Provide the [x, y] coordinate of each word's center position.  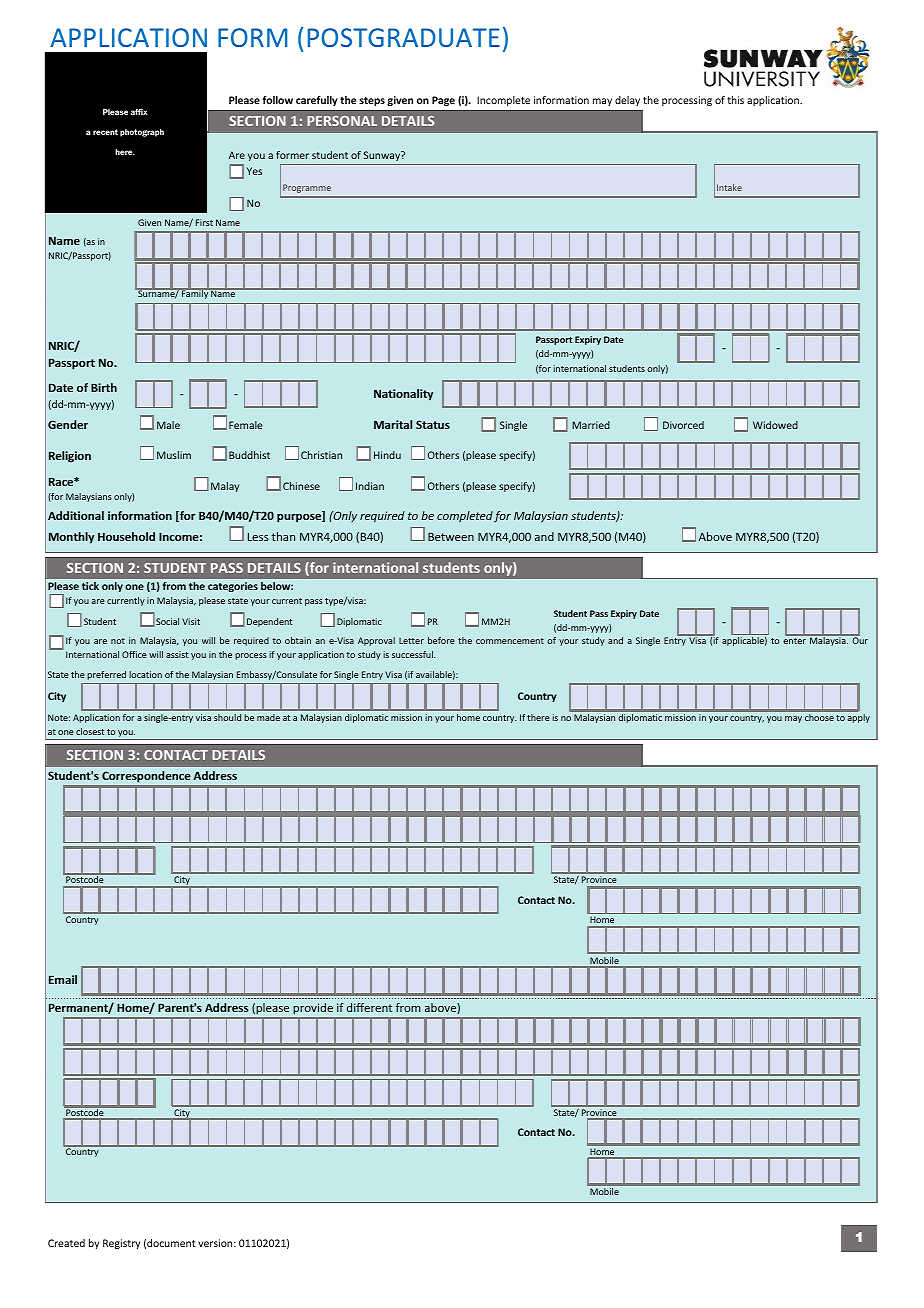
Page [443, 101]
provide [313, 1008]
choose [819, 717]
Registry [121, 1244]
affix [139, 112]
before [441, 640]
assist [177, 654]
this [735, 100]
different [369, 1007]
